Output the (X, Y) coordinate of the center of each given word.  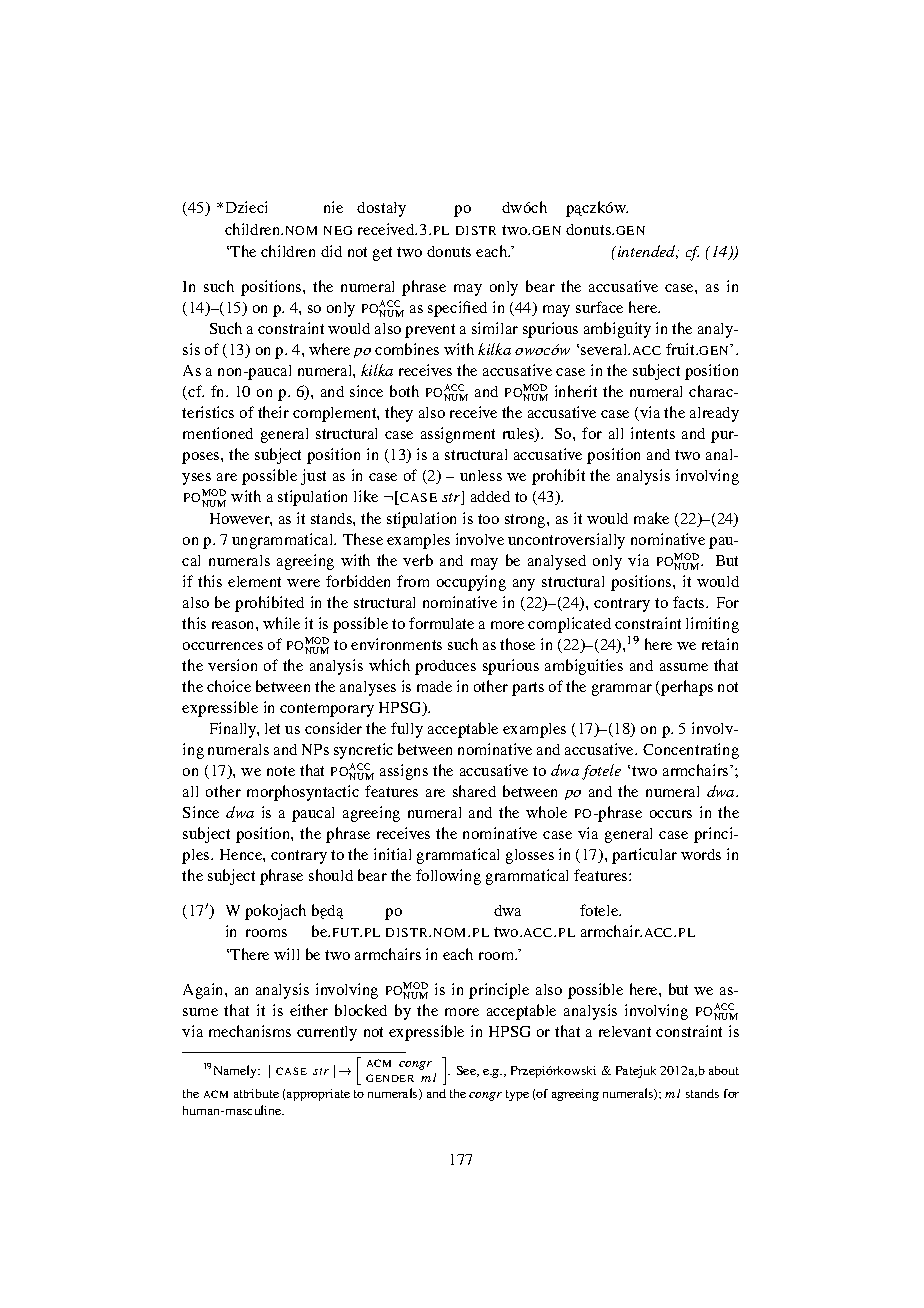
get (382, 254)
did (331, 251)
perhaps (686, 688)
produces (445, 667)
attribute (256, 1093)
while (281, 623)
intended (648, 252)
